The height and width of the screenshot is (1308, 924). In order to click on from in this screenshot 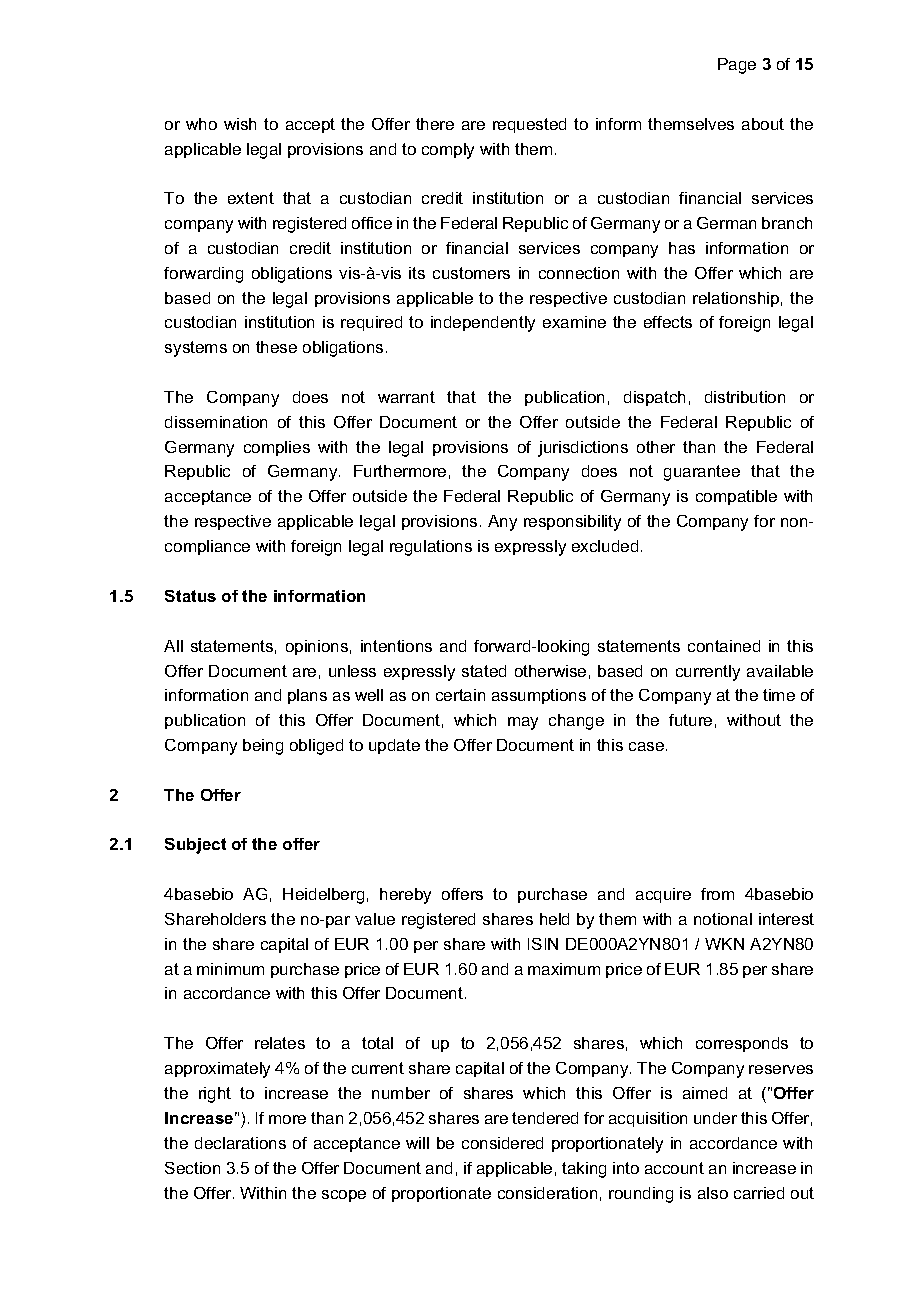, I will do `click(717, 894)`.
